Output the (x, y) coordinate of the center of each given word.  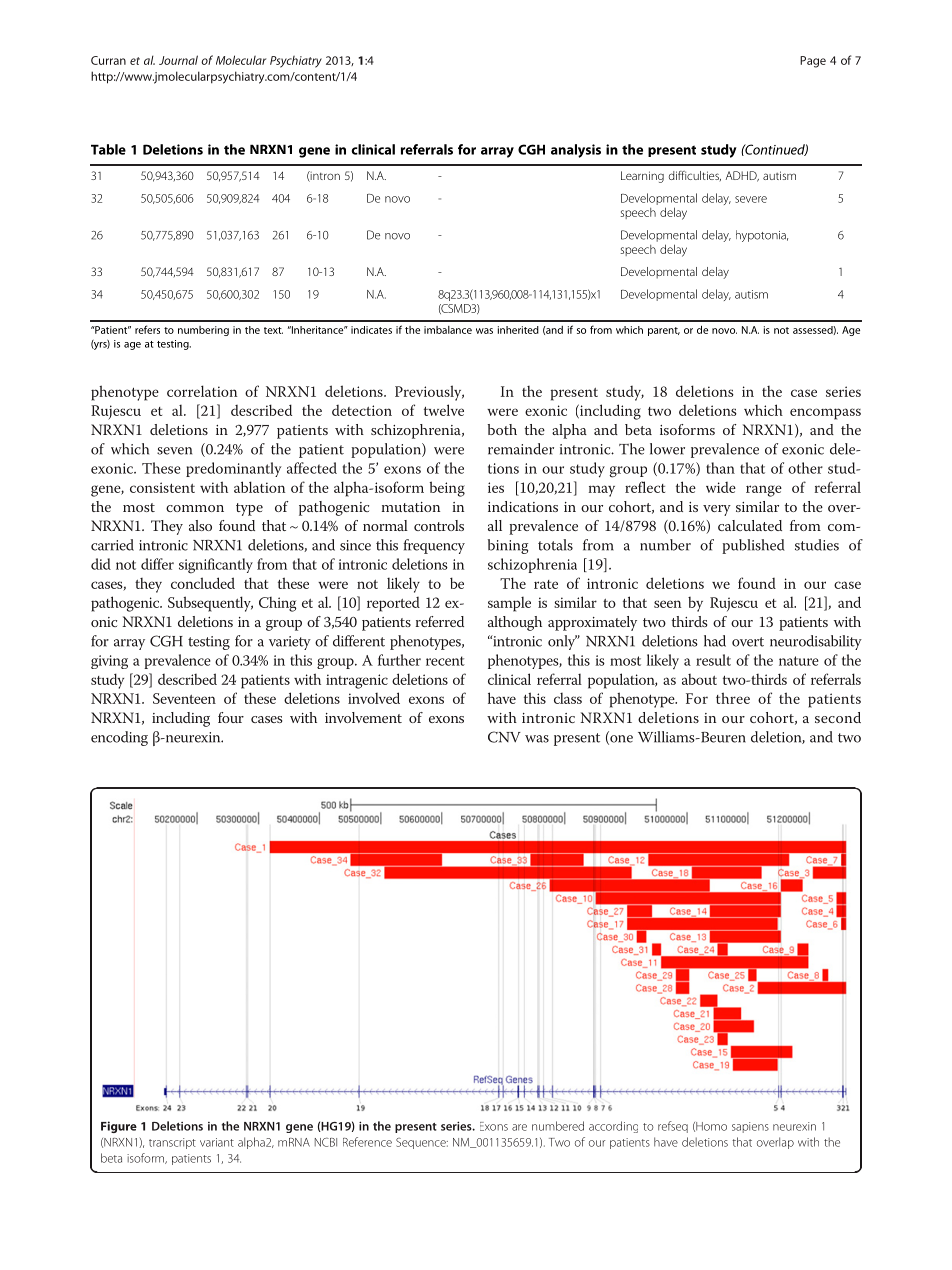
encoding (119, 738)
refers (147, 329)
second (838, 717)
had (715, 641)
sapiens (750, 1127)
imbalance (448, 330)
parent (664, 331)
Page (813, 62)
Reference (367, 1142)
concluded (203, 583)
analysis (576, 151)
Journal (178, 60)
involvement (363, 717)
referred (440, 621)
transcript (172, 1143)
